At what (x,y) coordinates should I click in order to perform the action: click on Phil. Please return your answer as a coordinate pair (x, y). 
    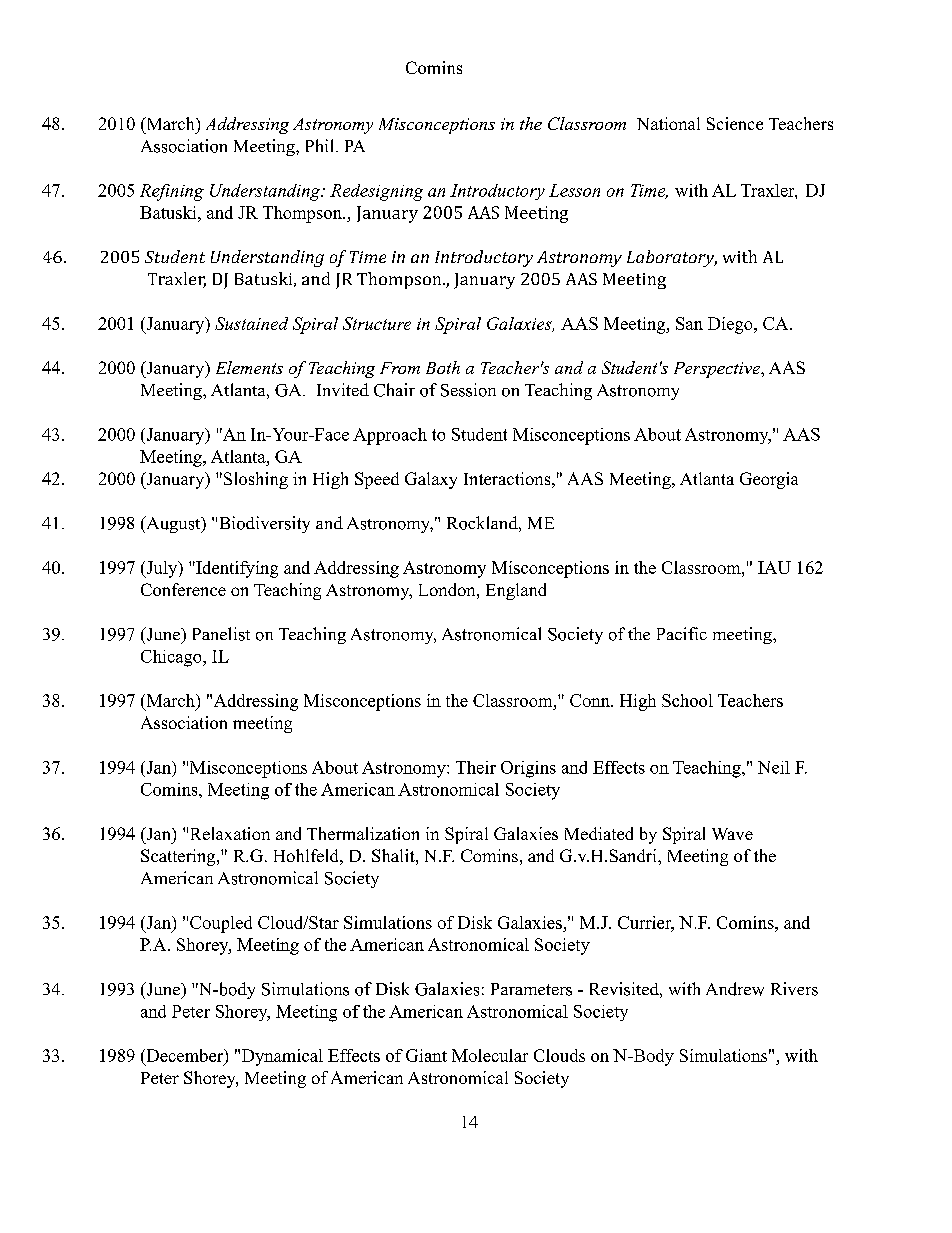
    Looking at the image, I should click on (319, 145).
